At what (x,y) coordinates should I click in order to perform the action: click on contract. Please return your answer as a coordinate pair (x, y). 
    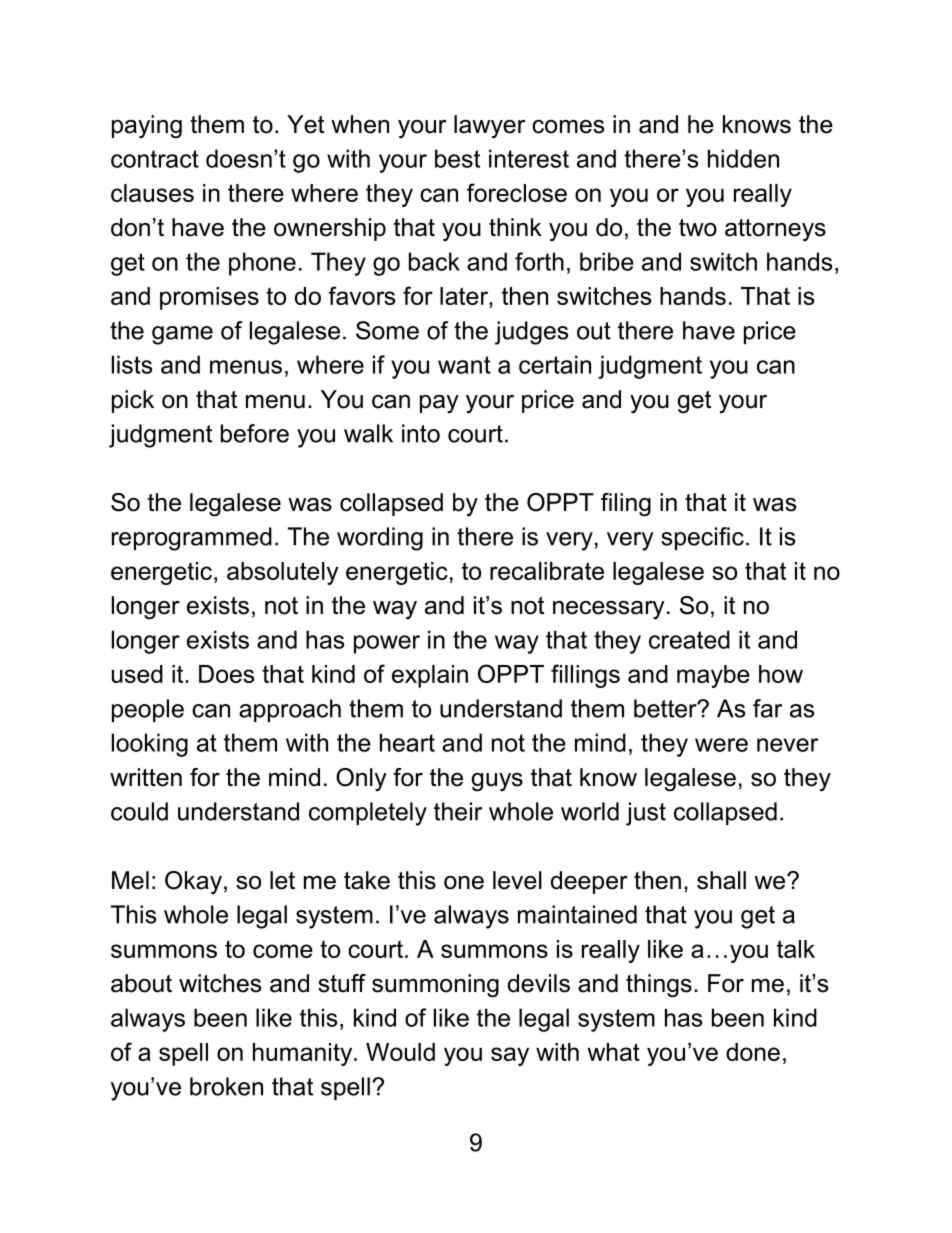
    Looking at the image, I should click on (155, 159).
